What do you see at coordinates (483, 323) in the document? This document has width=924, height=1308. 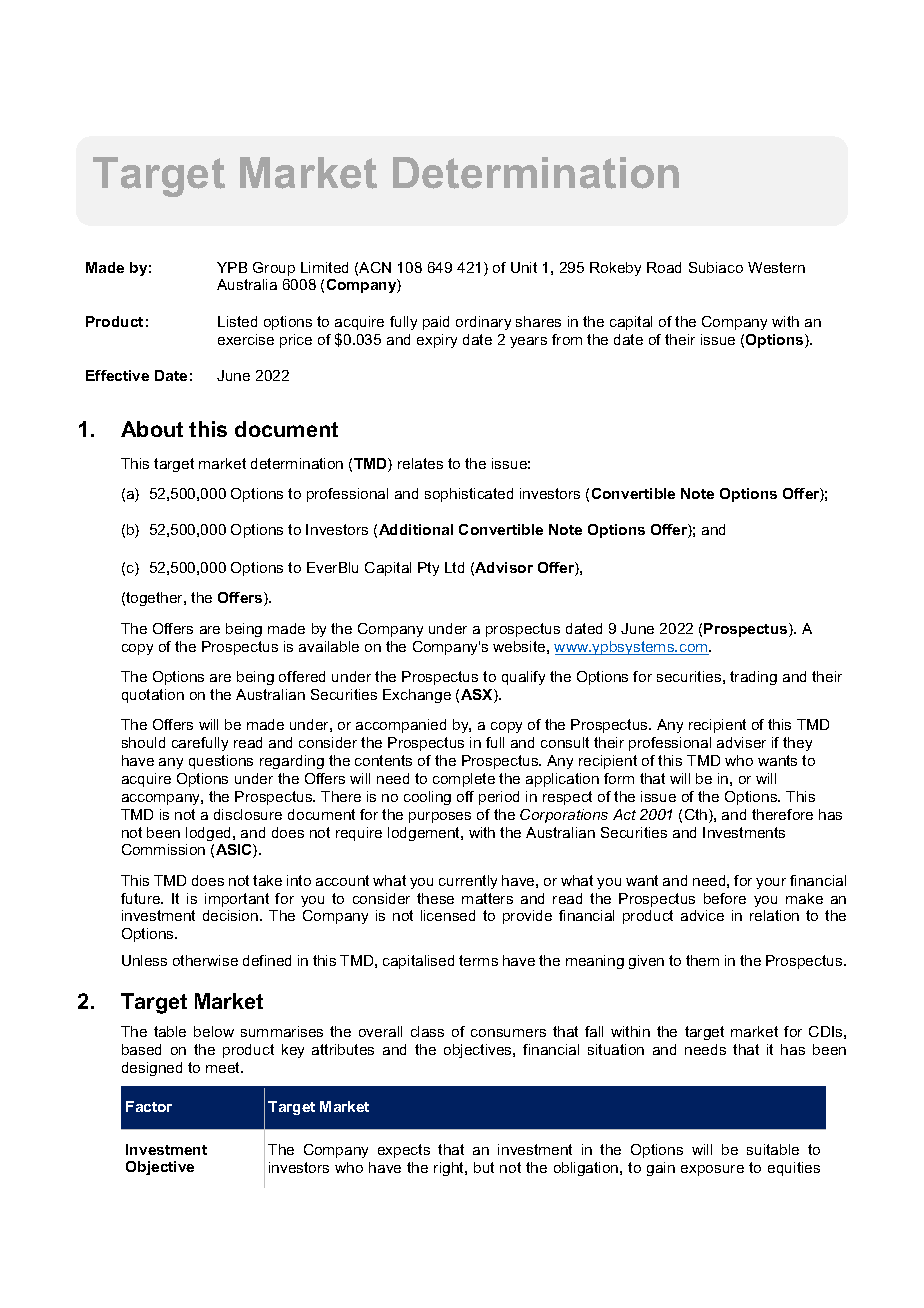 I see `ordinary` at bounding box center [483, 323].
